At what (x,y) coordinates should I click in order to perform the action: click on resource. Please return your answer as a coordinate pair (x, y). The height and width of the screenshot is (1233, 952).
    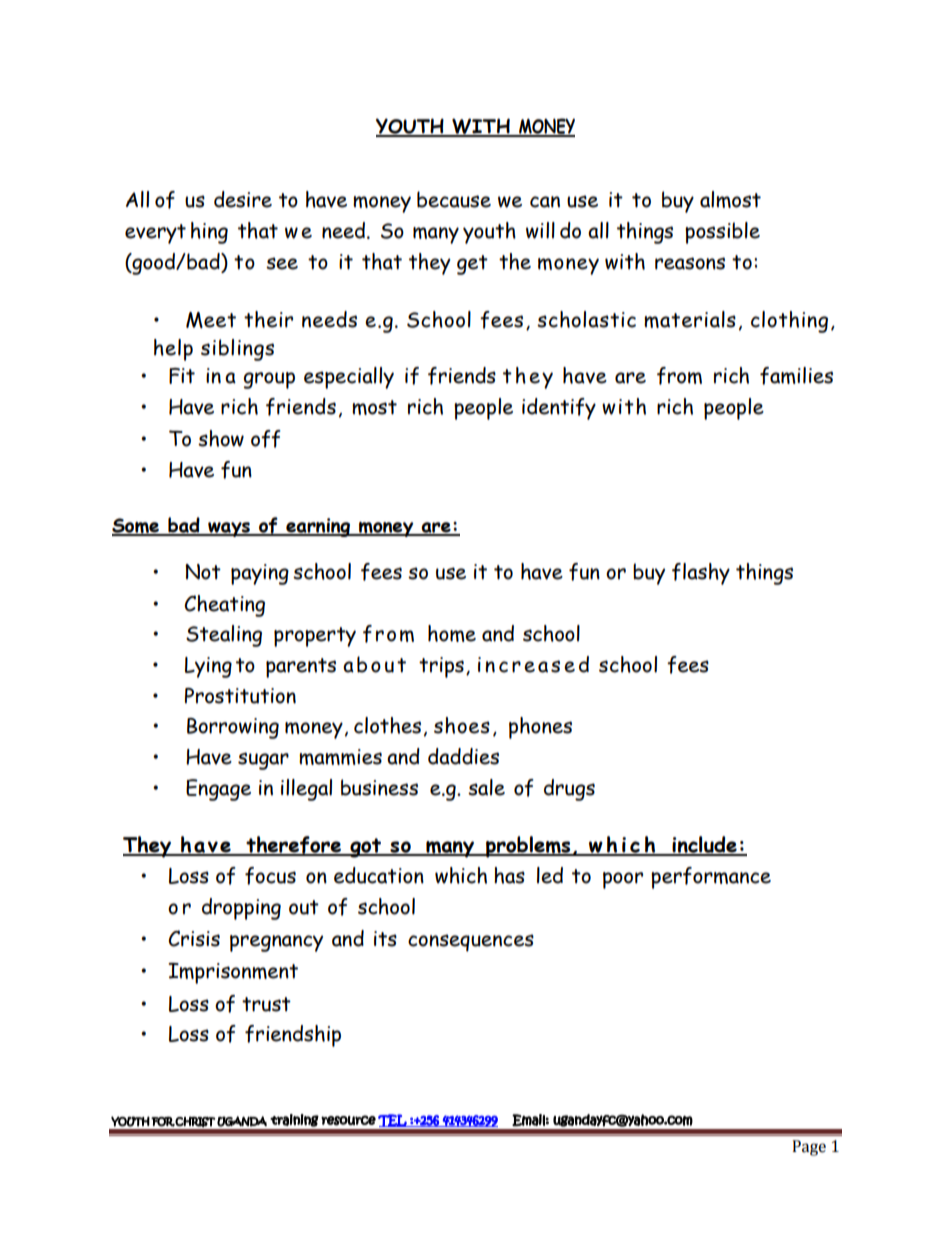
    Looking at the image, I should click on (348, 1120).
